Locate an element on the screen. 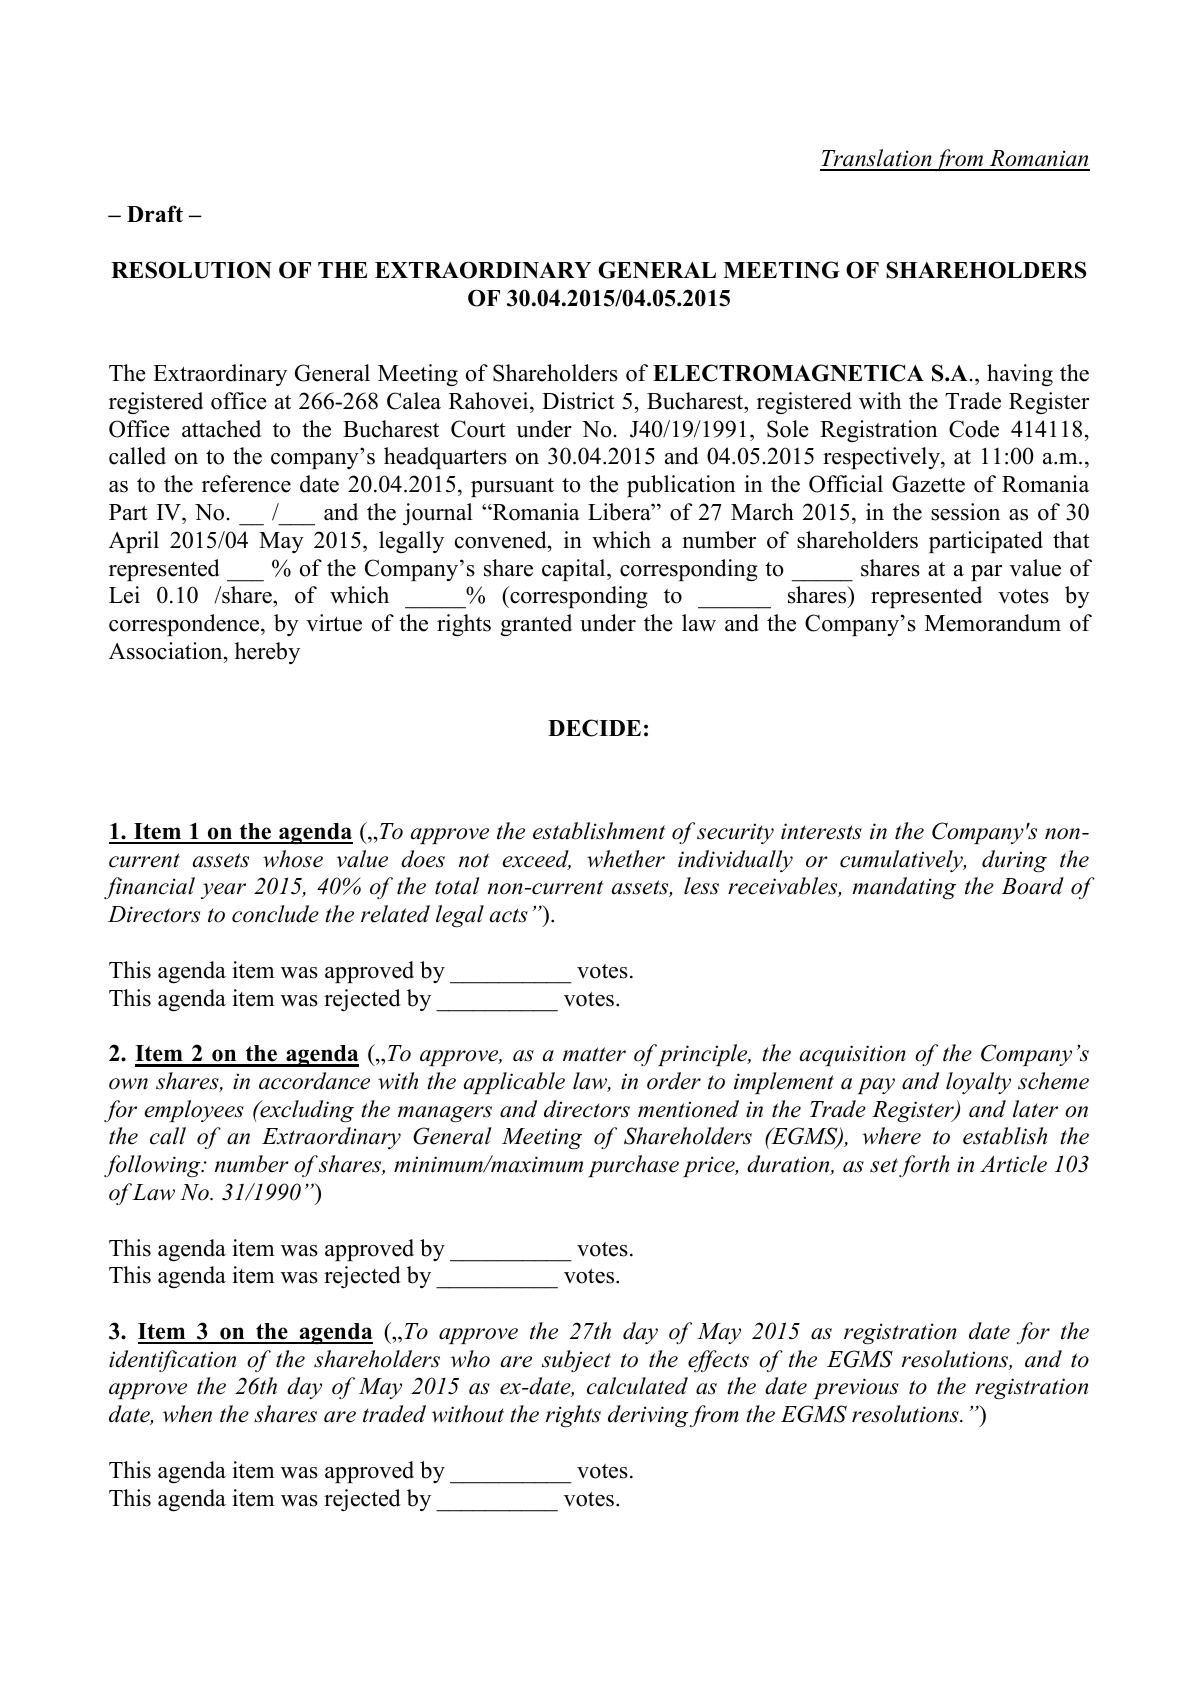 The height and width of the screenshot is (1694, 1198). Memorandum is located at coordinates (993, 623).
